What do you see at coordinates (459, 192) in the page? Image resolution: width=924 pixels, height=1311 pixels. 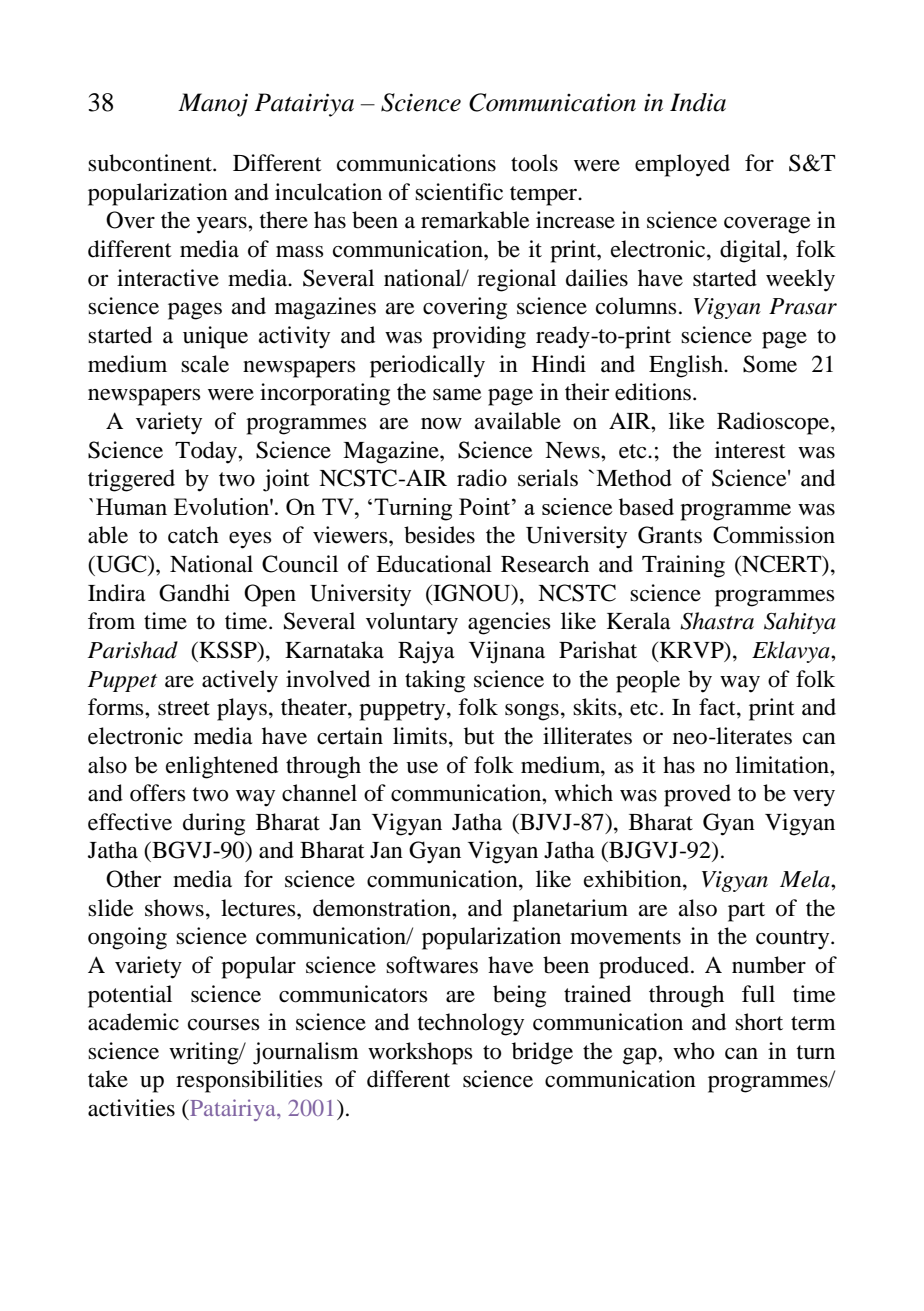 I see `scientific` at bounding box center [459, 192].
